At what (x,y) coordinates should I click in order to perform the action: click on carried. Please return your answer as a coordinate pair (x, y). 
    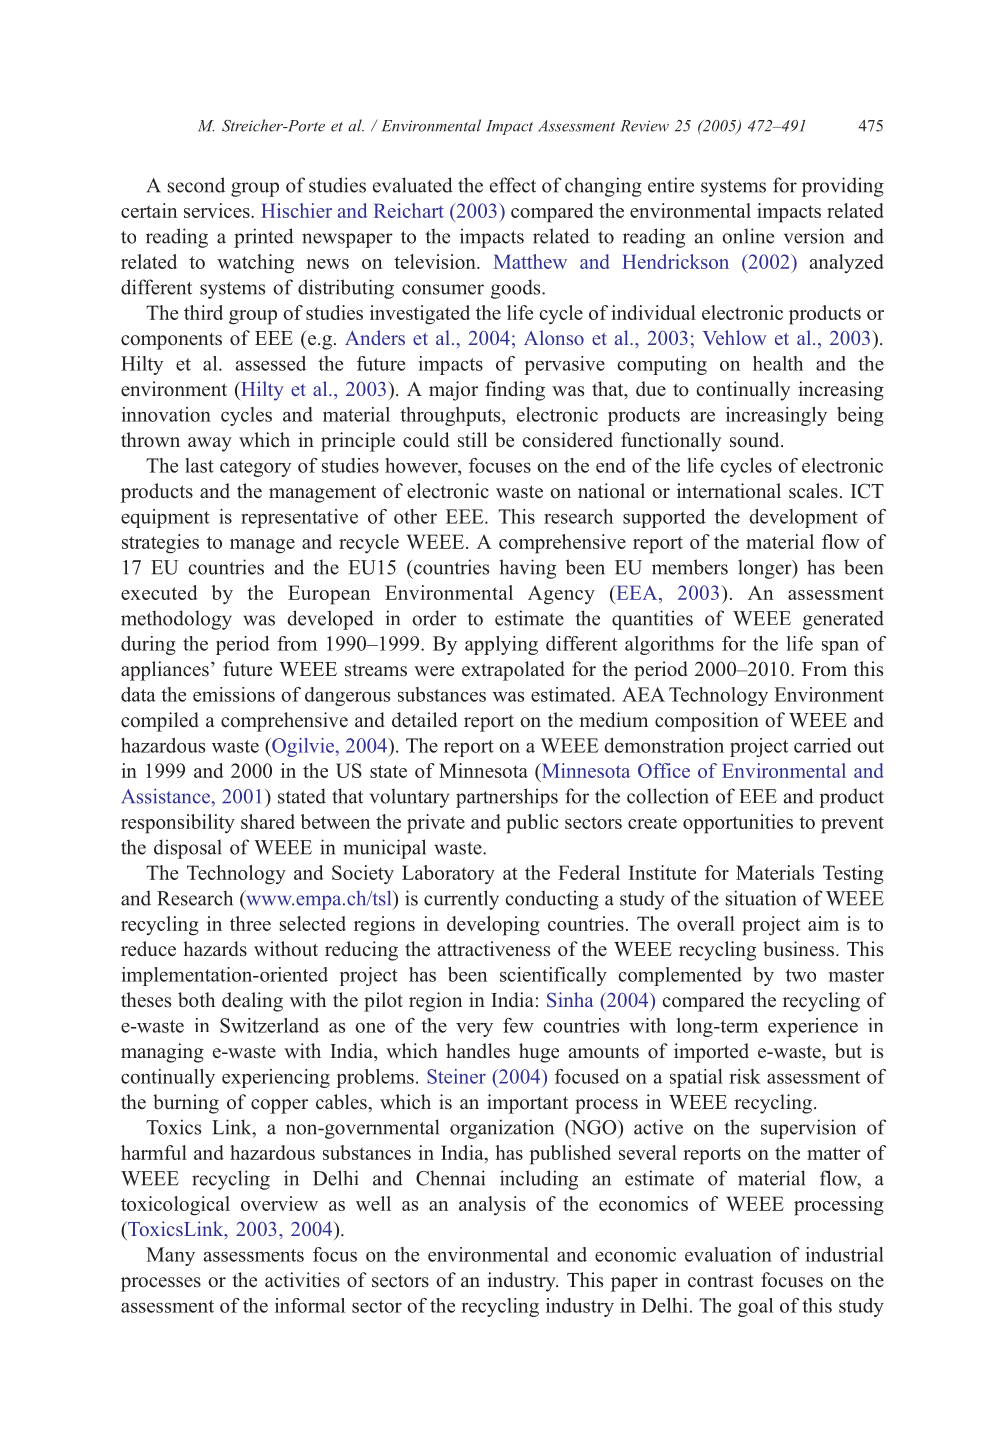
    Looking at the image, I should click on (823, 745).
